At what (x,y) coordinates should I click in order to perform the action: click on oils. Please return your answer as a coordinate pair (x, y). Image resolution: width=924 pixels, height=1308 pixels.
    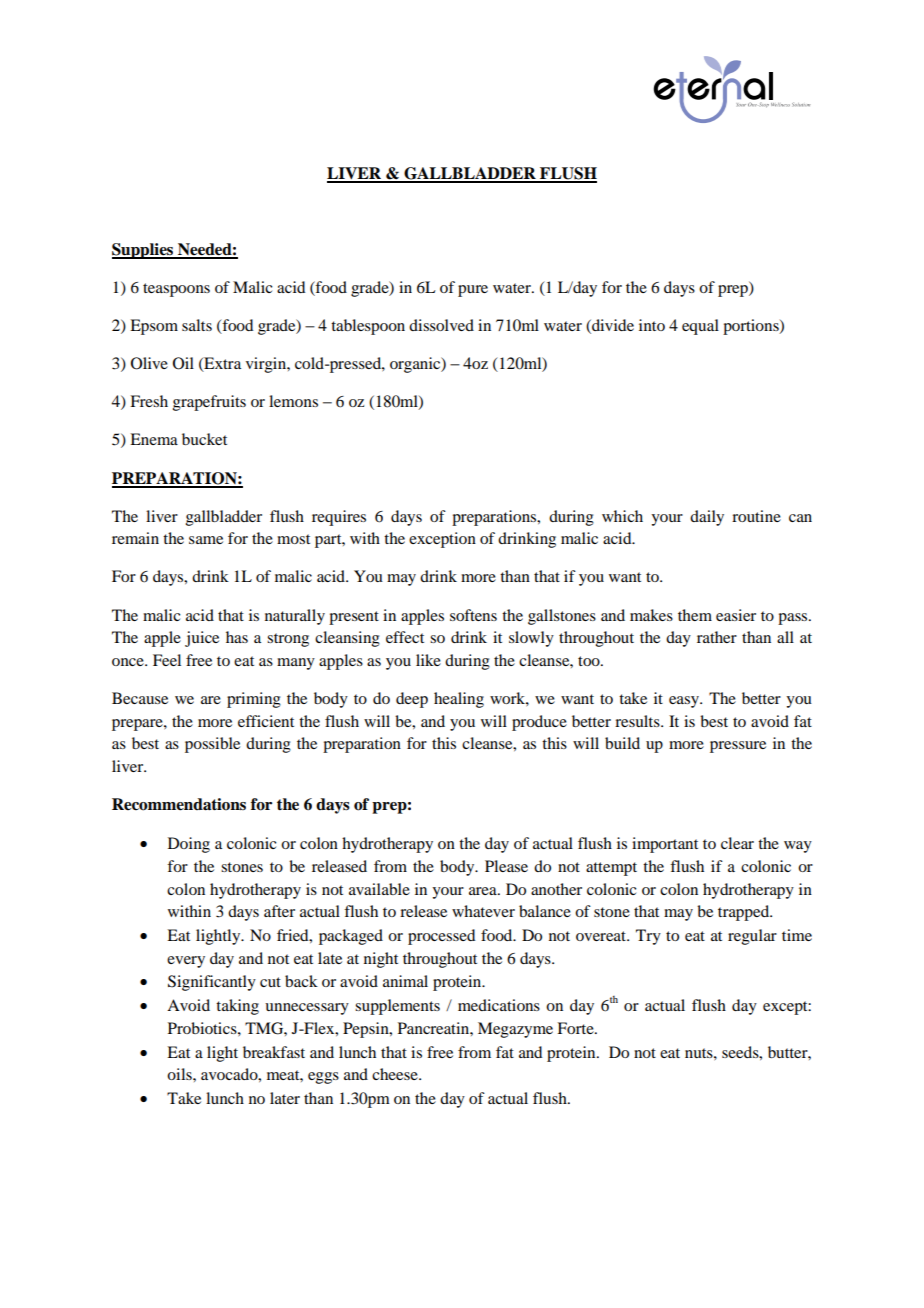
    Looking at the image, I should click on (180, 1074).
